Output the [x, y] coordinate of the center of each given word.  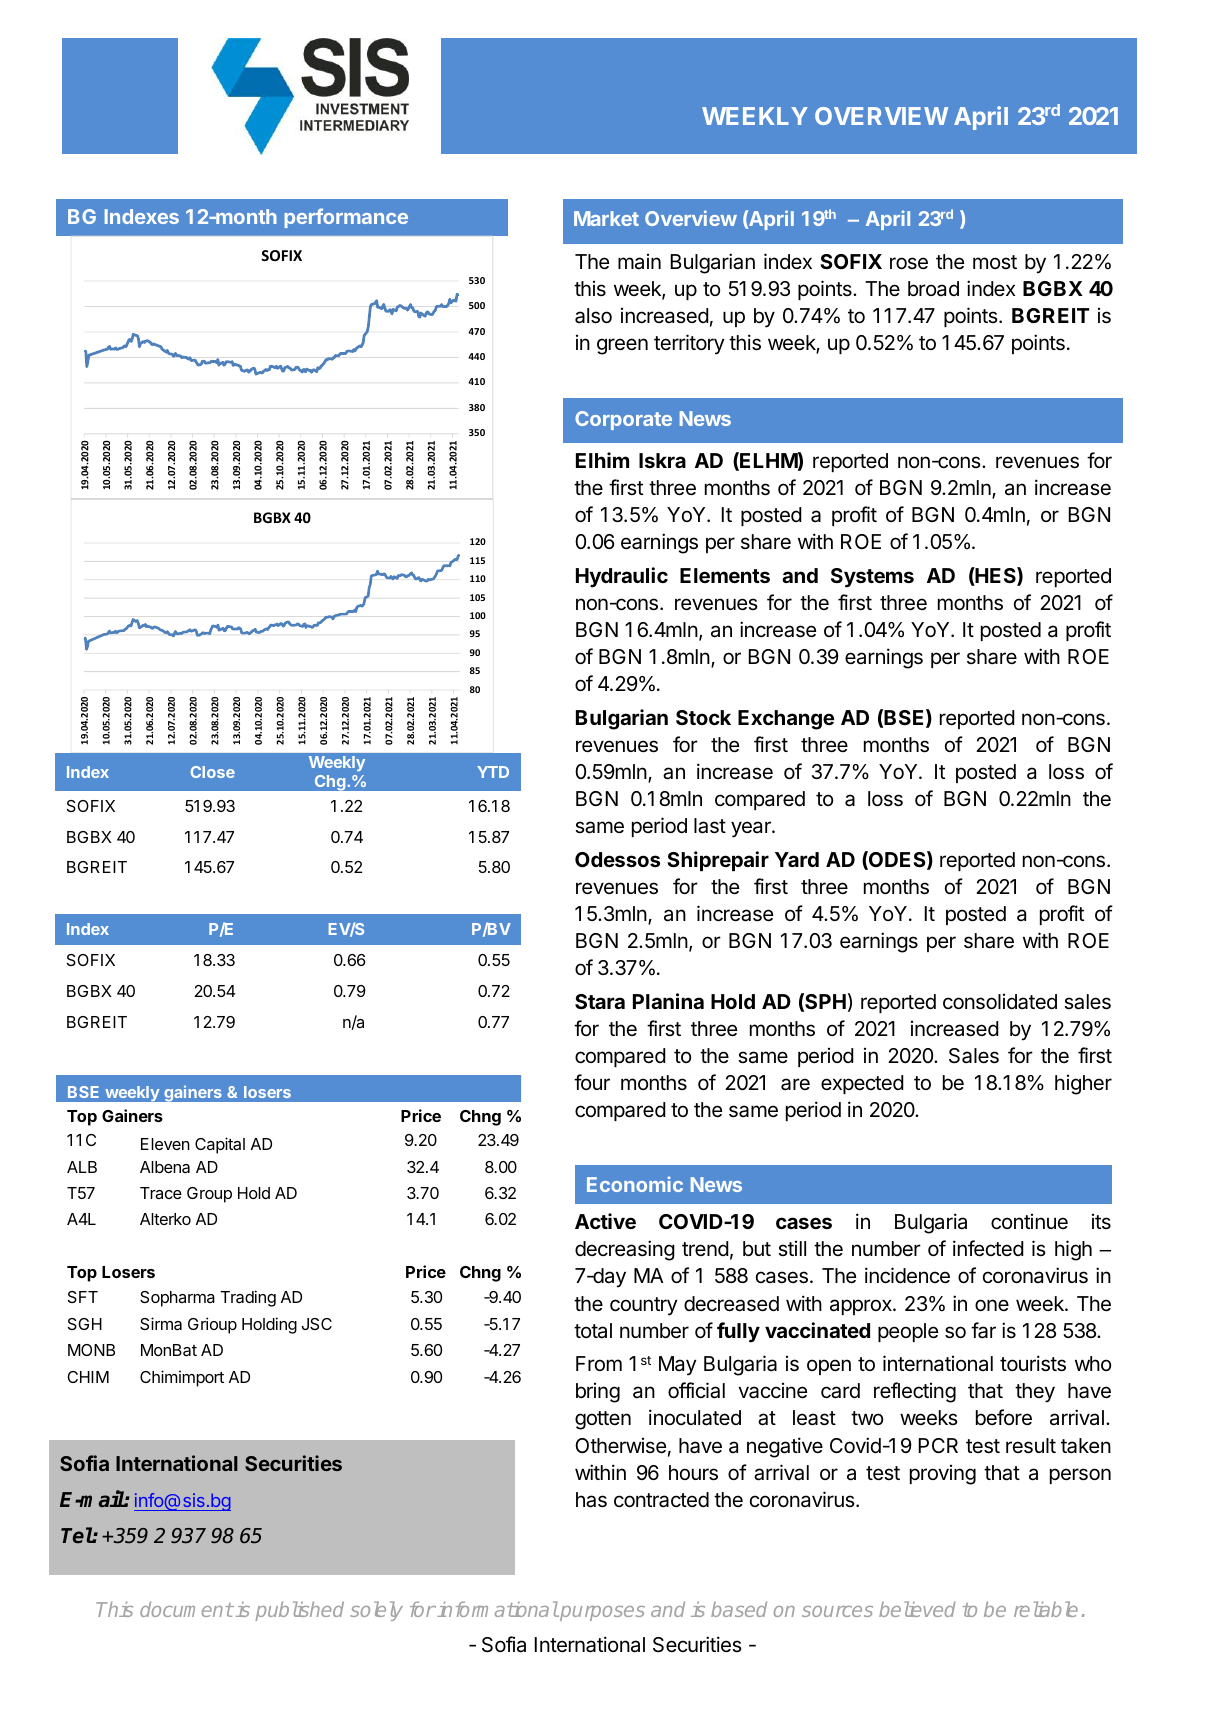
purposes [601, 1613]
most [995, 262]
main [639, 262]
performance [346, 218]
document [186, 1609]
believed [917, 1609]
